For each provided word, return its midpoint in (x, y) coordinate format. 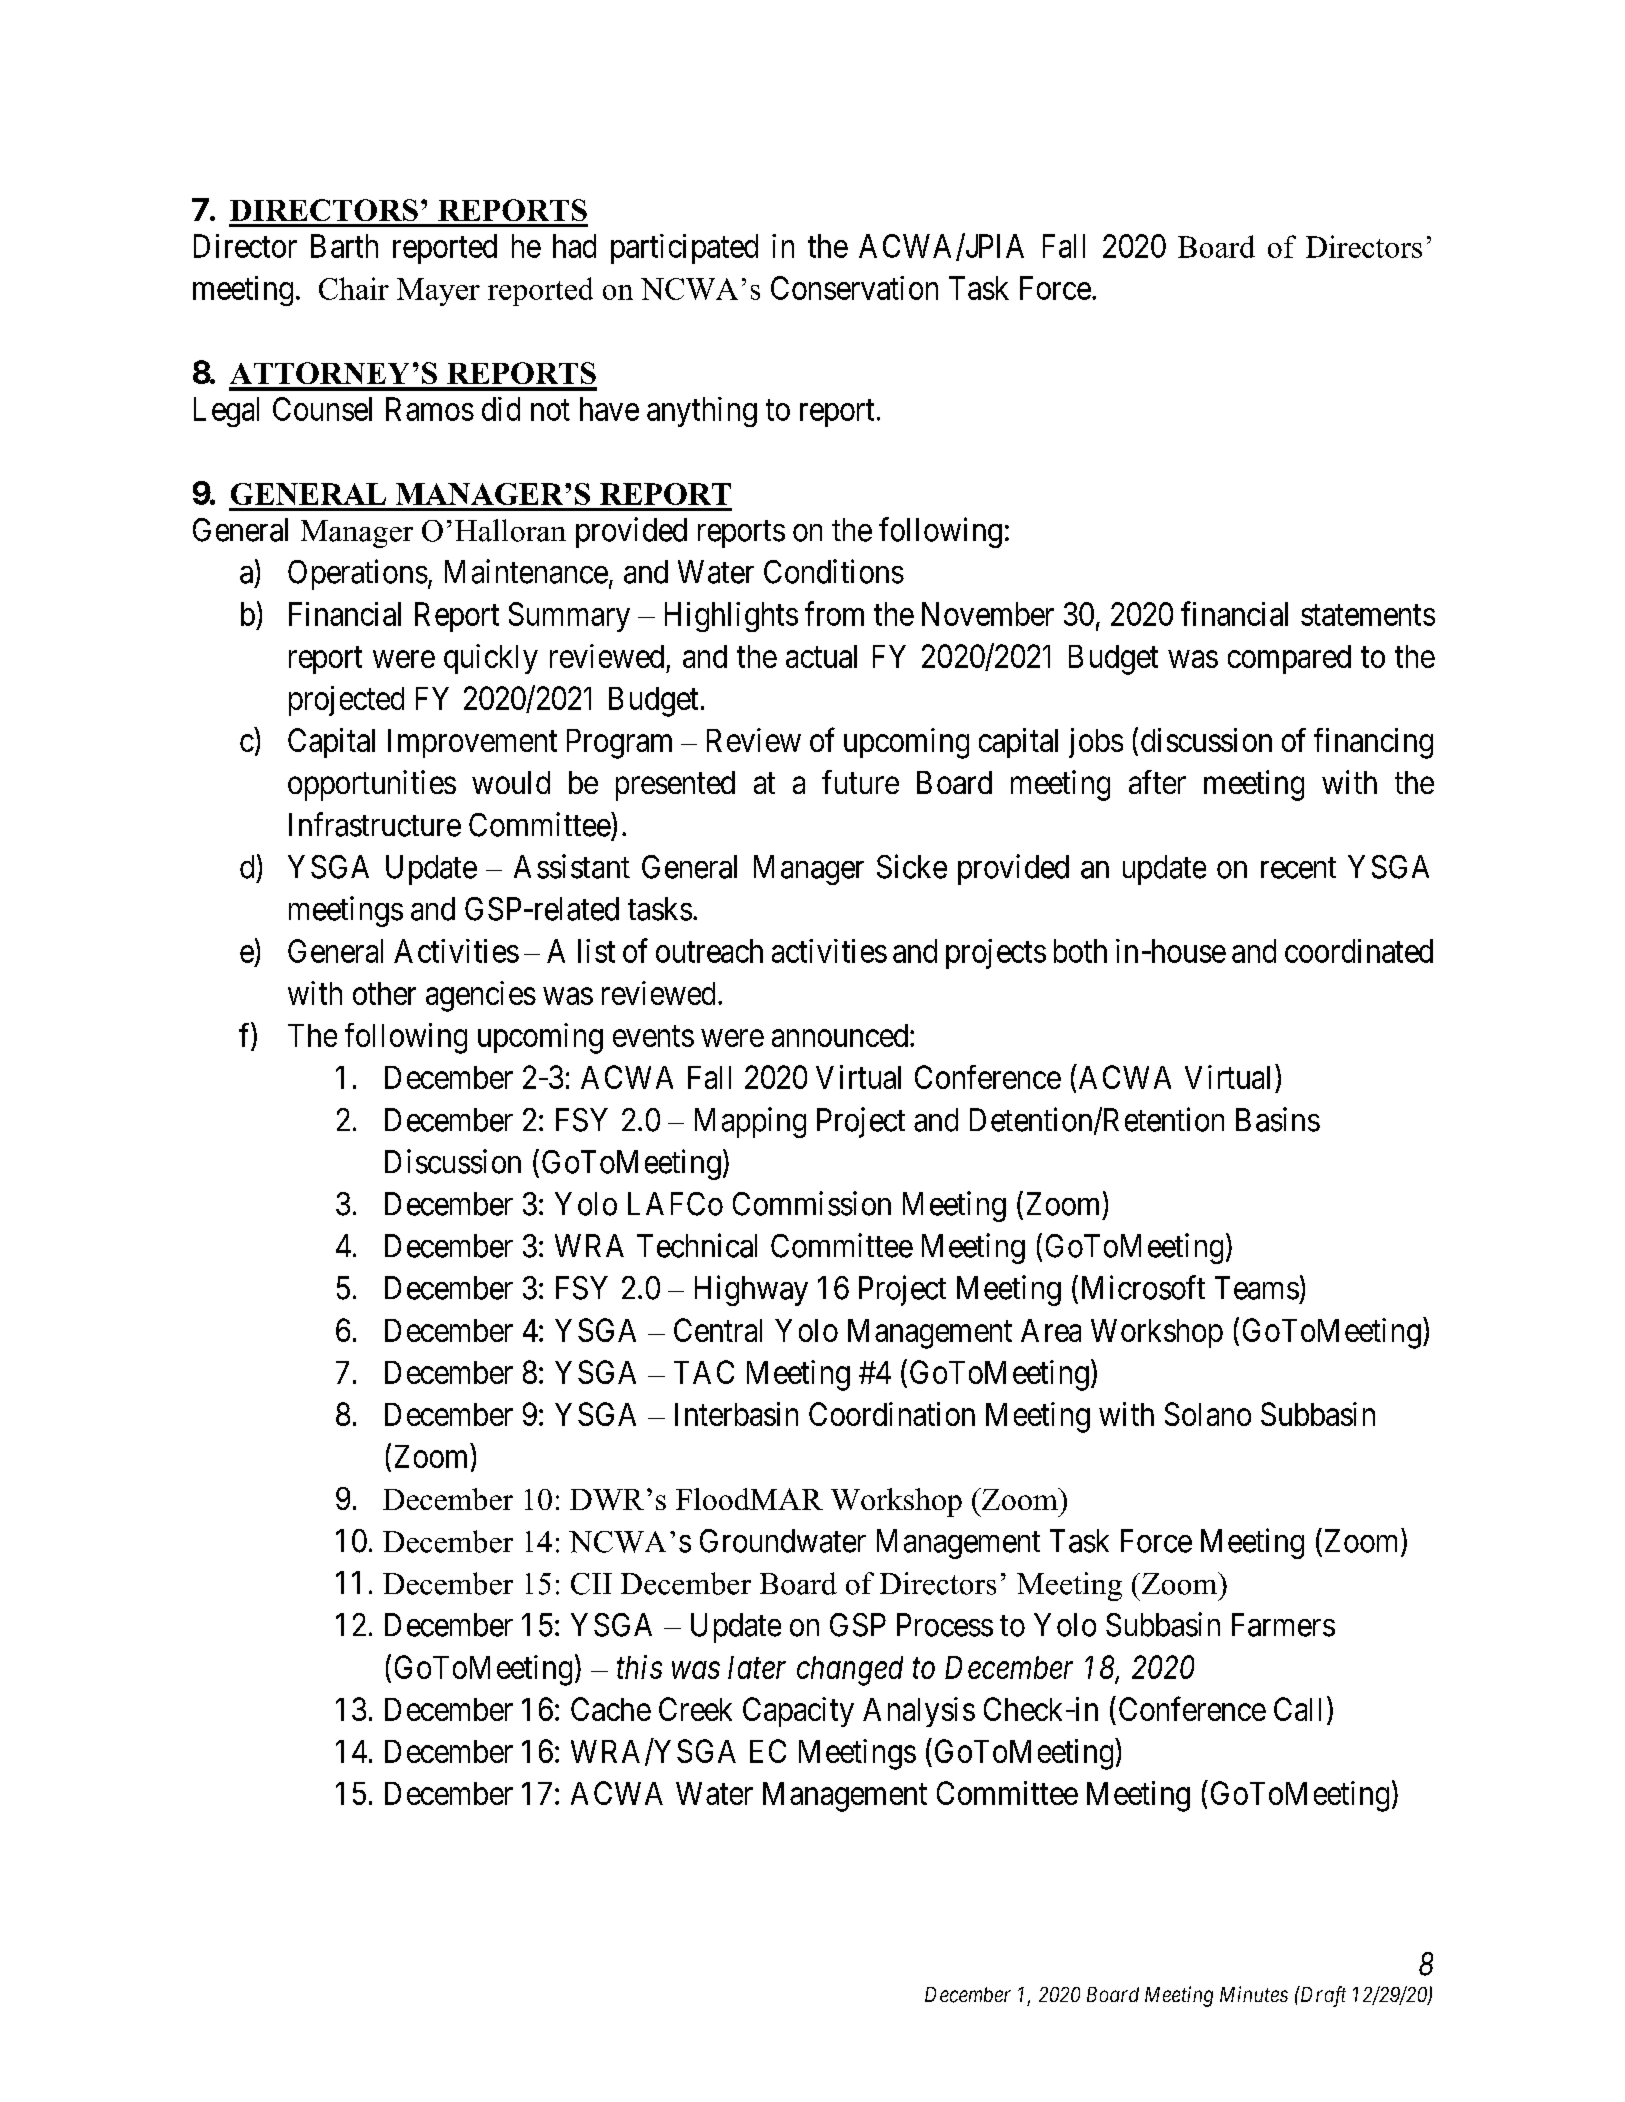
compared (1289, 659)
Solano (1208, 1414)
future (860, 782)
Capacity (798, 1712)
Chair (354, 288)
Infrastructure (375, 824)
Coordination (892, 1414)
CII (591, 1584)
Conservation (854, 288)
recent (1298, 868)
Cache (611, 1709)
